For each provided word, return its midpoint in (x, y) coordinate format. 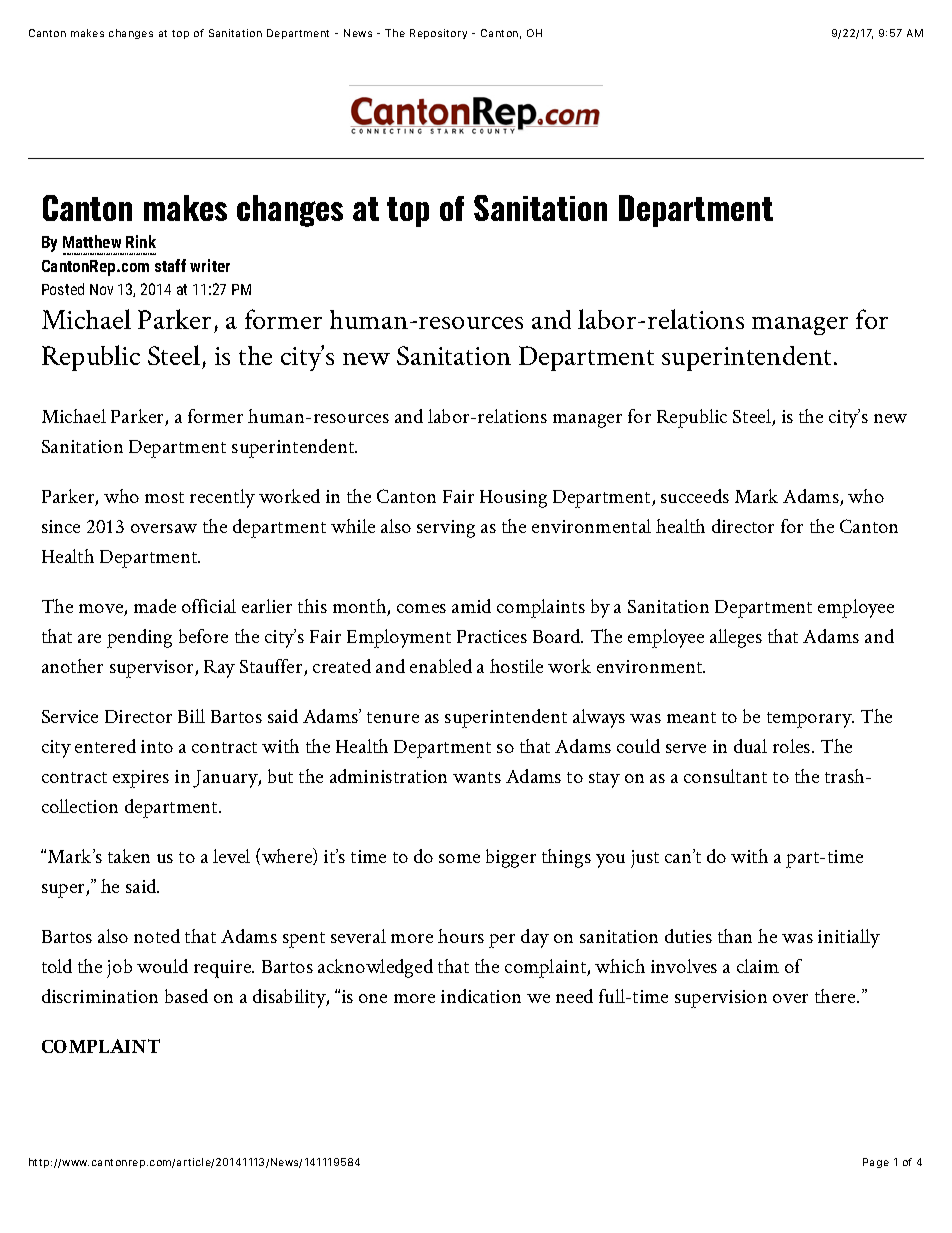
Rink (141, 241)
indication (481, 996)
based (186, 996)
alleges (736, 638)
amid (471, 606)
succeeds (695, 496)
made (155, 606)
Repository (438, 34)
